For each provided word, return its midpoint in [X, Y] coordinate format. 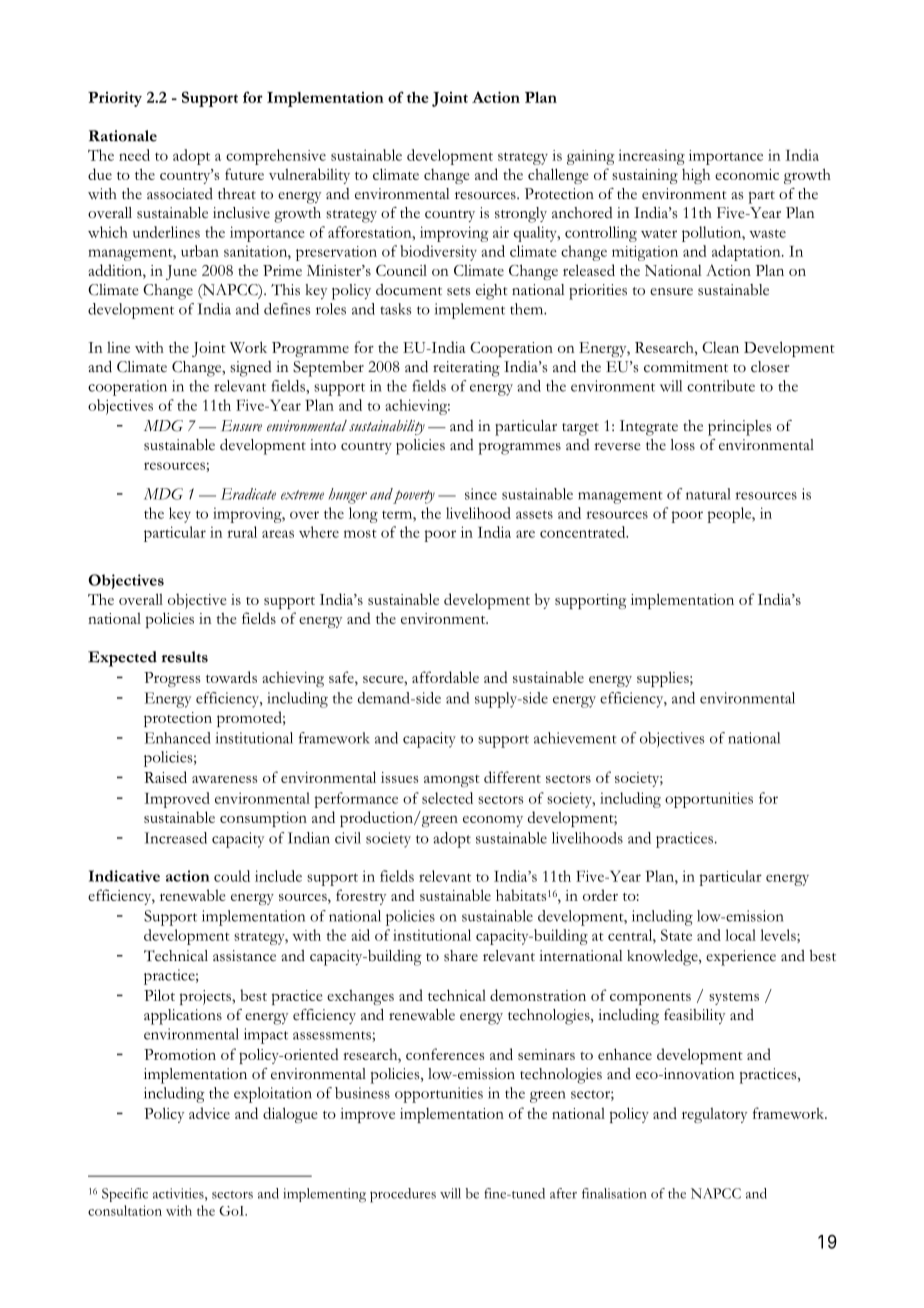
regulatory [714, 1115]
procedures [403, 1195]
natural [708, 494]
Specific [125, 1195]
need [134, 155]
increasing [651, 157]
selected [447, 798]
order [600, 895]
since [481, 494]
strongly [521, 215]
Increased [175, 838]
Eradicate [248, 494]
